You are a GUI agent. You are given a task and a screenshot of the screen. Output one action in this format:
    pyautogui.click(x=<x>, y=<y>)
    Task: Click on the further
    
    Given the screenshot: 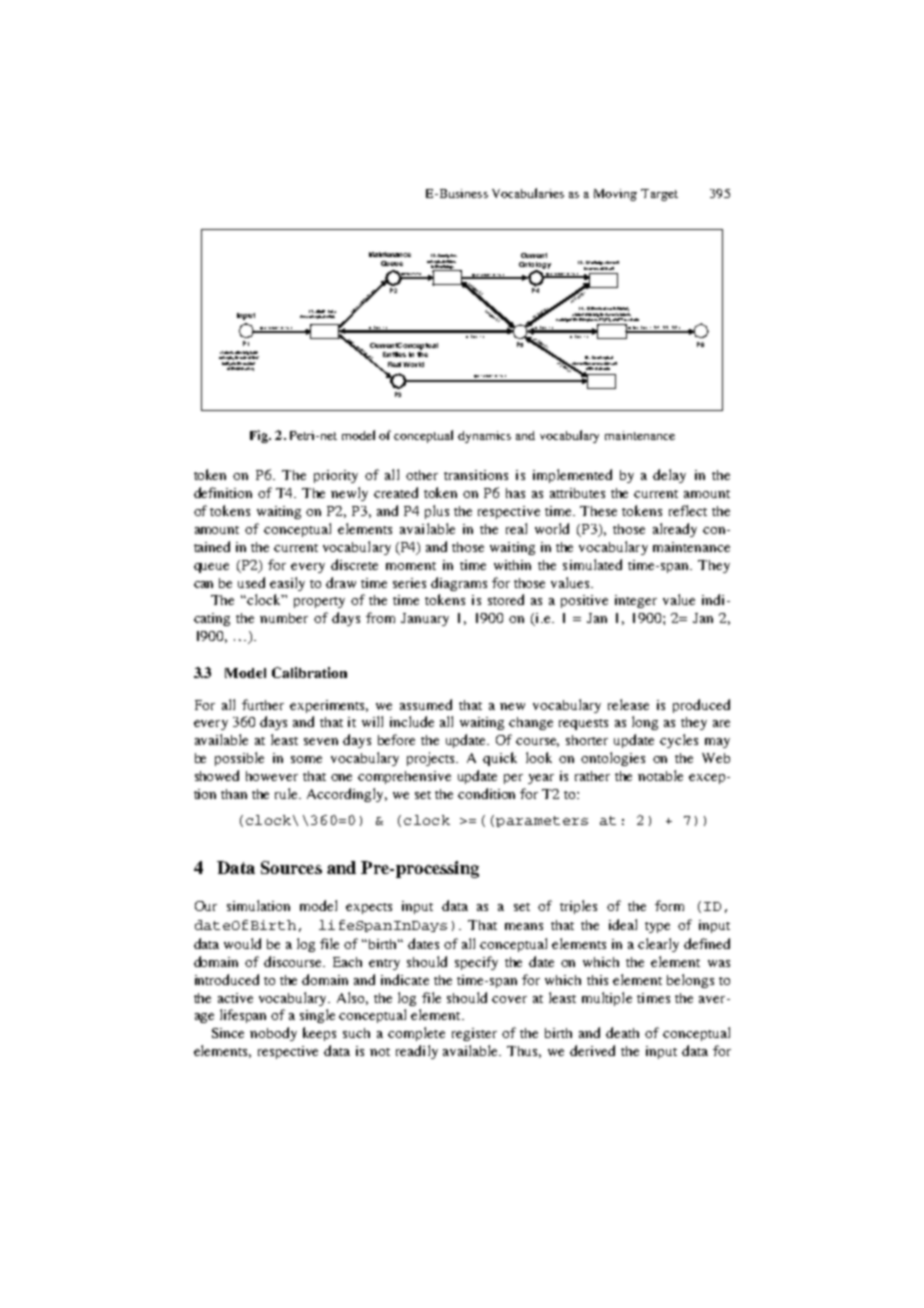 What is the action you would take?
    pyautogui.click(x=263, y=704)
